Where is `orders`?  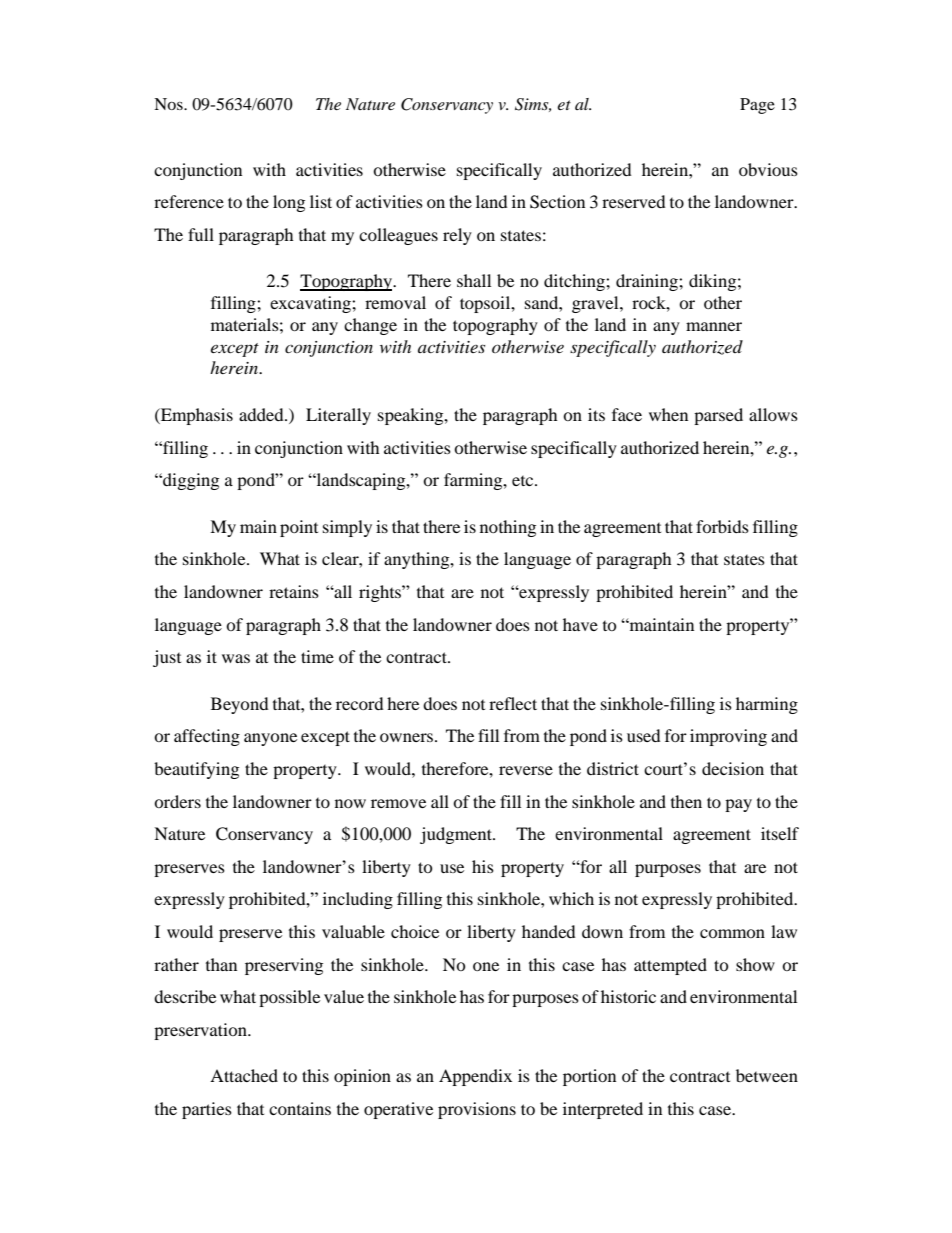
orders is located at coordinates (177, 801).
